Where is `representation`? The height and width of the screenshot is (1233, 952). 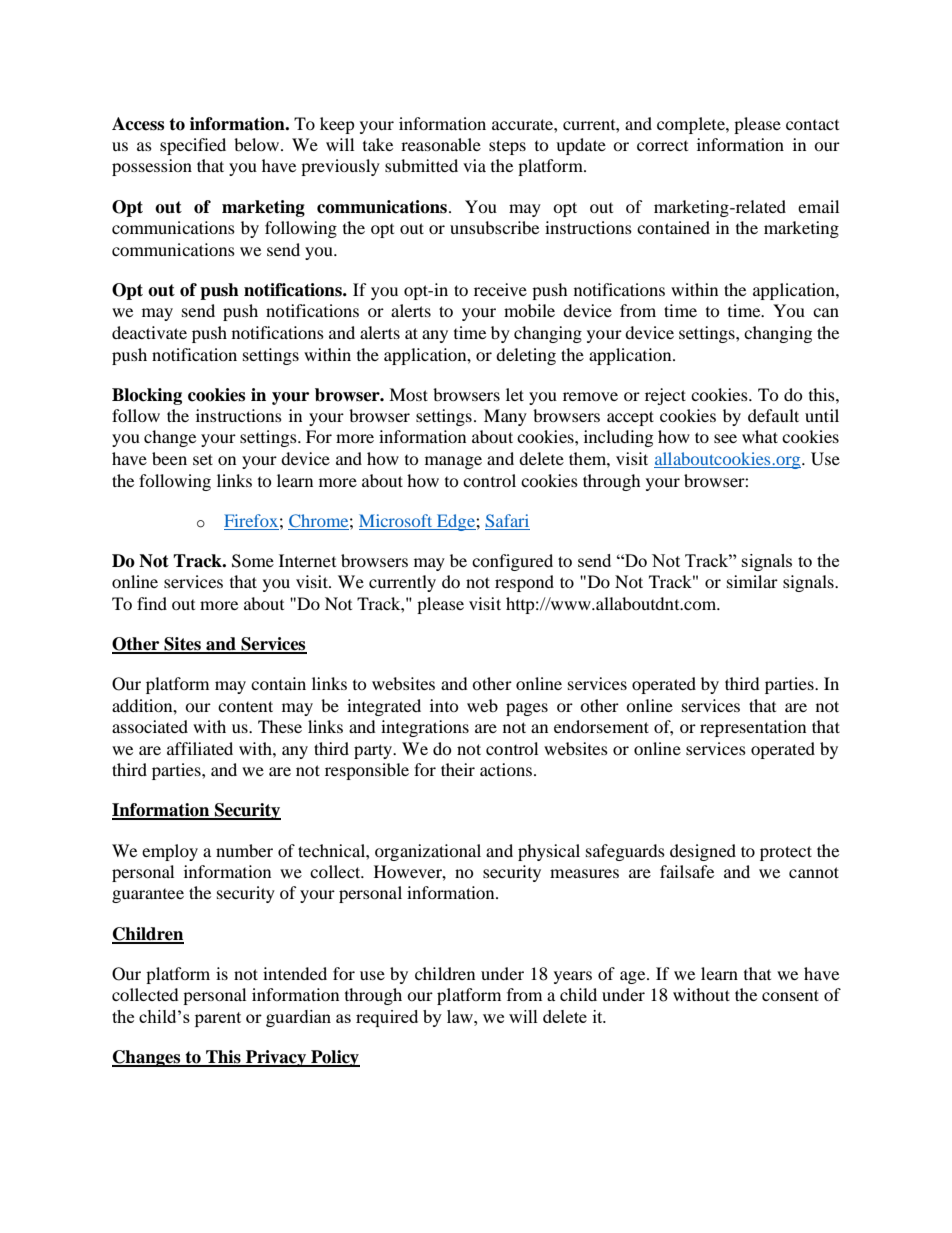 representation is located at coordinates (753, 728).
